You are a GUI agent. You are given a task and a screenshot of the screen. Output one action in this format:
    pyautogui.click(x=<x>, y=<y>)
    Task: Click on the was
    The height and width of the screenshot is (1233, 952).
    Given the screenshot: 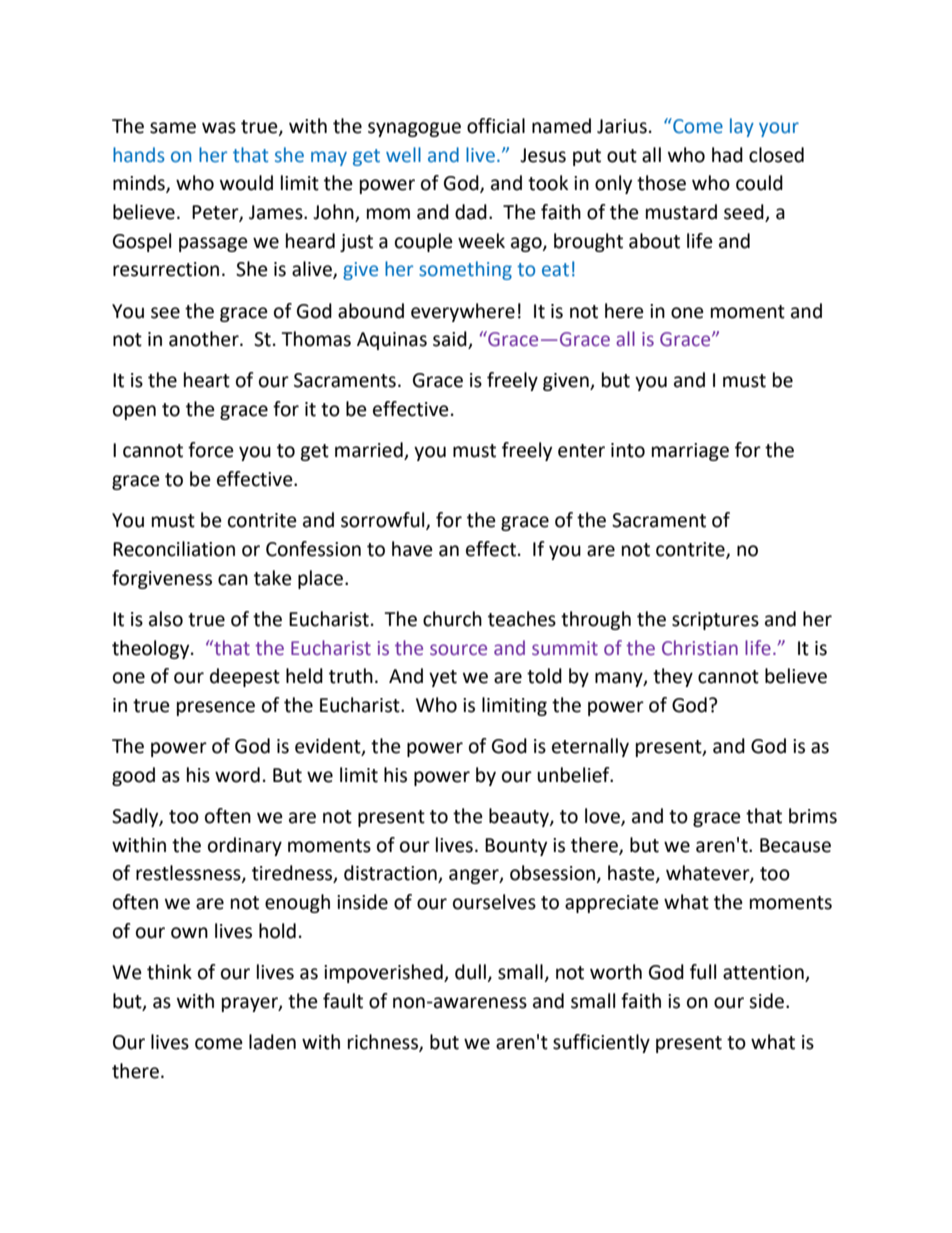 What is the action you would take?
    pyautogui.click(x=219, y=128)
